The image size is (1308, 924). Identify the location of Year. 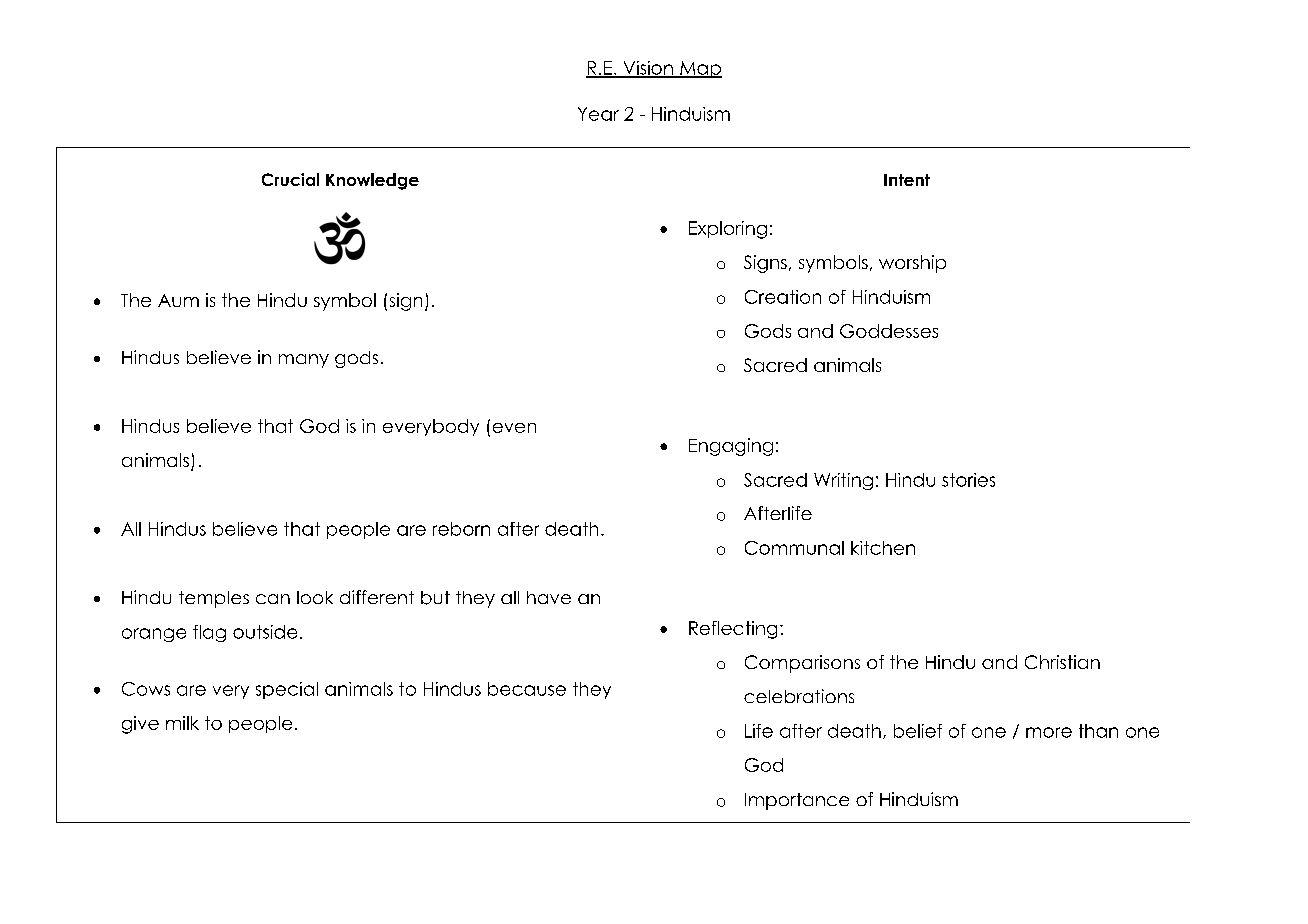
(598, 114).
